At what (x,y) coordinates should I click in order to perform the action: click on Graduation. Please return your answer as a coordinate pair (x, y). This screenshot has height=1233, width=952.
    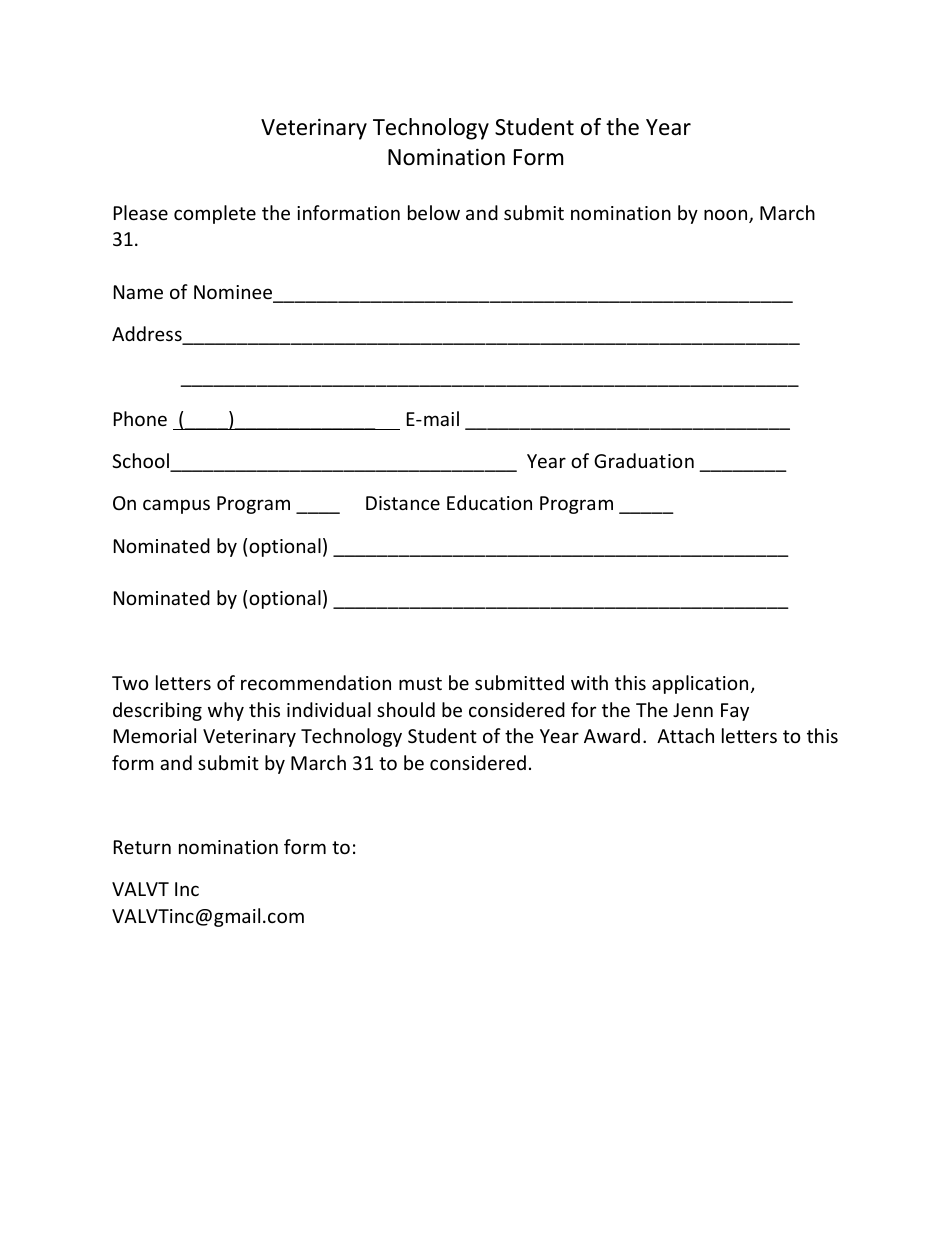
    Looking at the image, I should click on (644, 460).
